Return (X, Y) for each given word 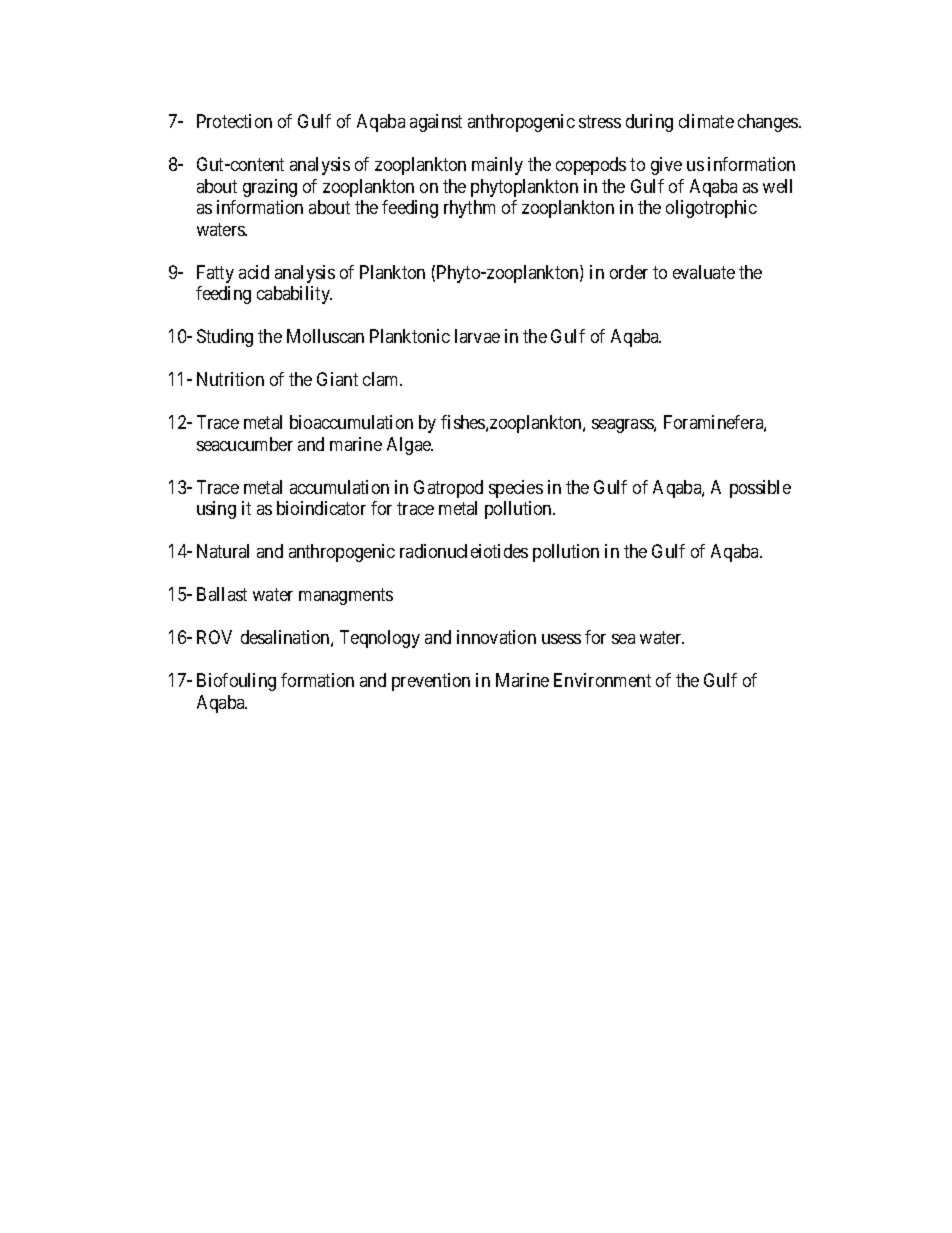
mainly (497, 166)
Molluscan (325, 336)
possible (760, 489)
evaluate (704, 272)
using (216, 510)
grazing (270, 188)
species (516, 489)
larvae (477, 336)
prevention (431, 682)
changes (769, 123)
